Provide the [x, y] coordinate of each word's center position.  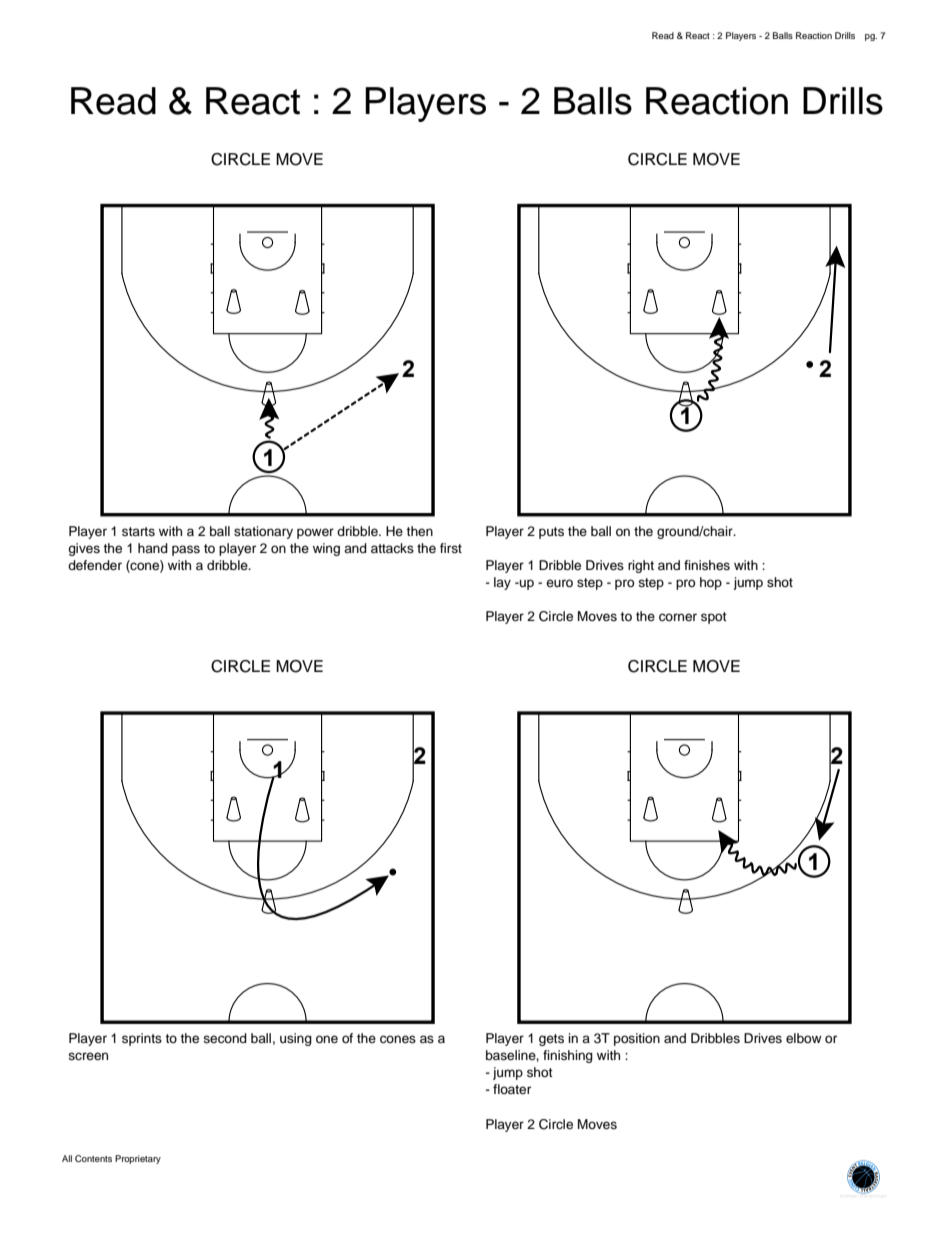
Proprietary [138, 1159]
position [637, 1039]
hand [153, 548]
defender [95, 565]
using [296, 1039]
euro [559, 583]
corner [678, 617]
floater [512, 1089]
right [641, 566]
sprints [142, 1039]
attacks [392, 548]
